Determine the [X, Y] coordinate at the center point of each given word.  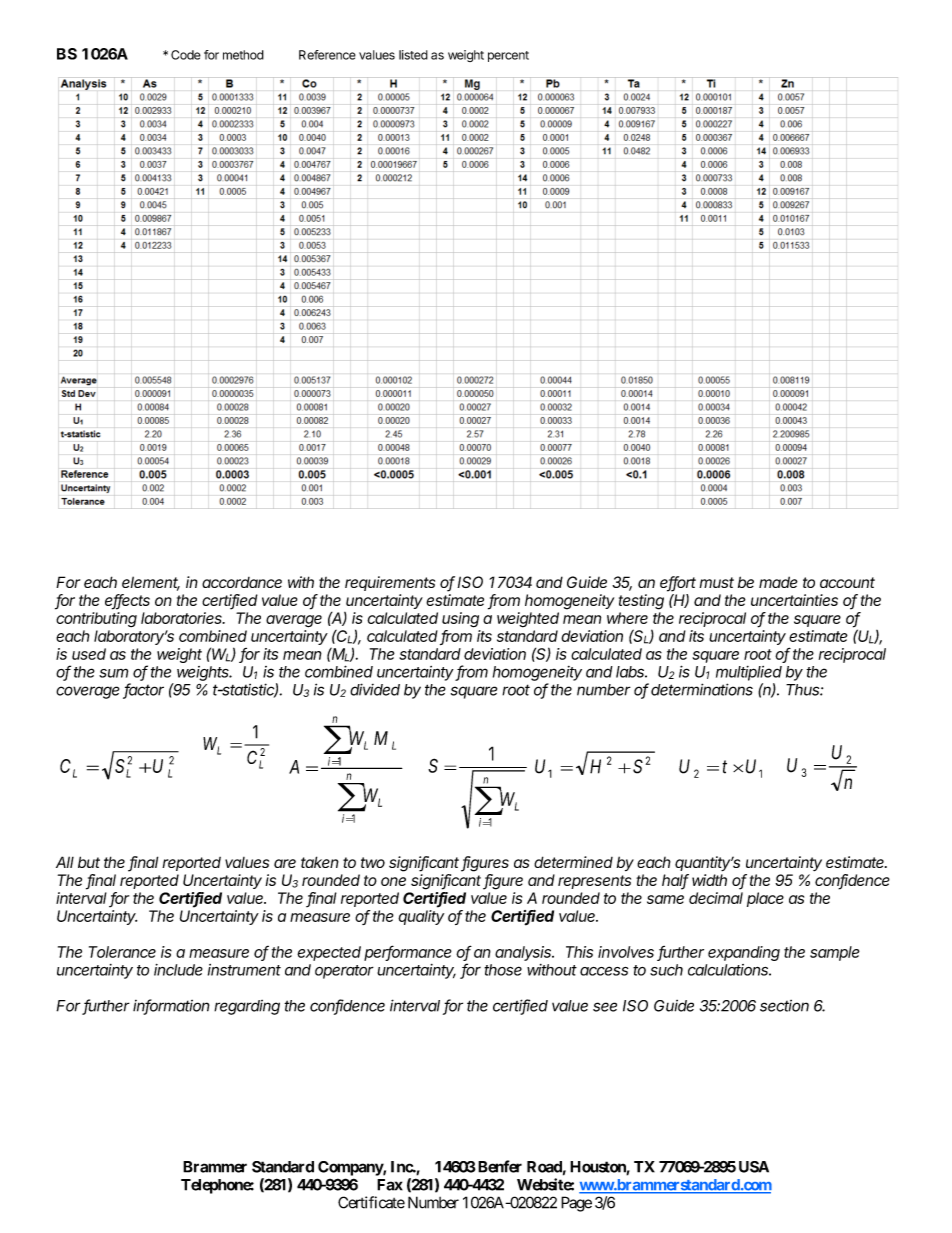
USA [754, 1167]
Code [186, 55]
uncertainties [794, 600]
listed [413, 55]
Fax [390, 1185]
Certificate [371, 1202]
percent [508, 56]
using [460, 620]
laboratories [183, 618]
